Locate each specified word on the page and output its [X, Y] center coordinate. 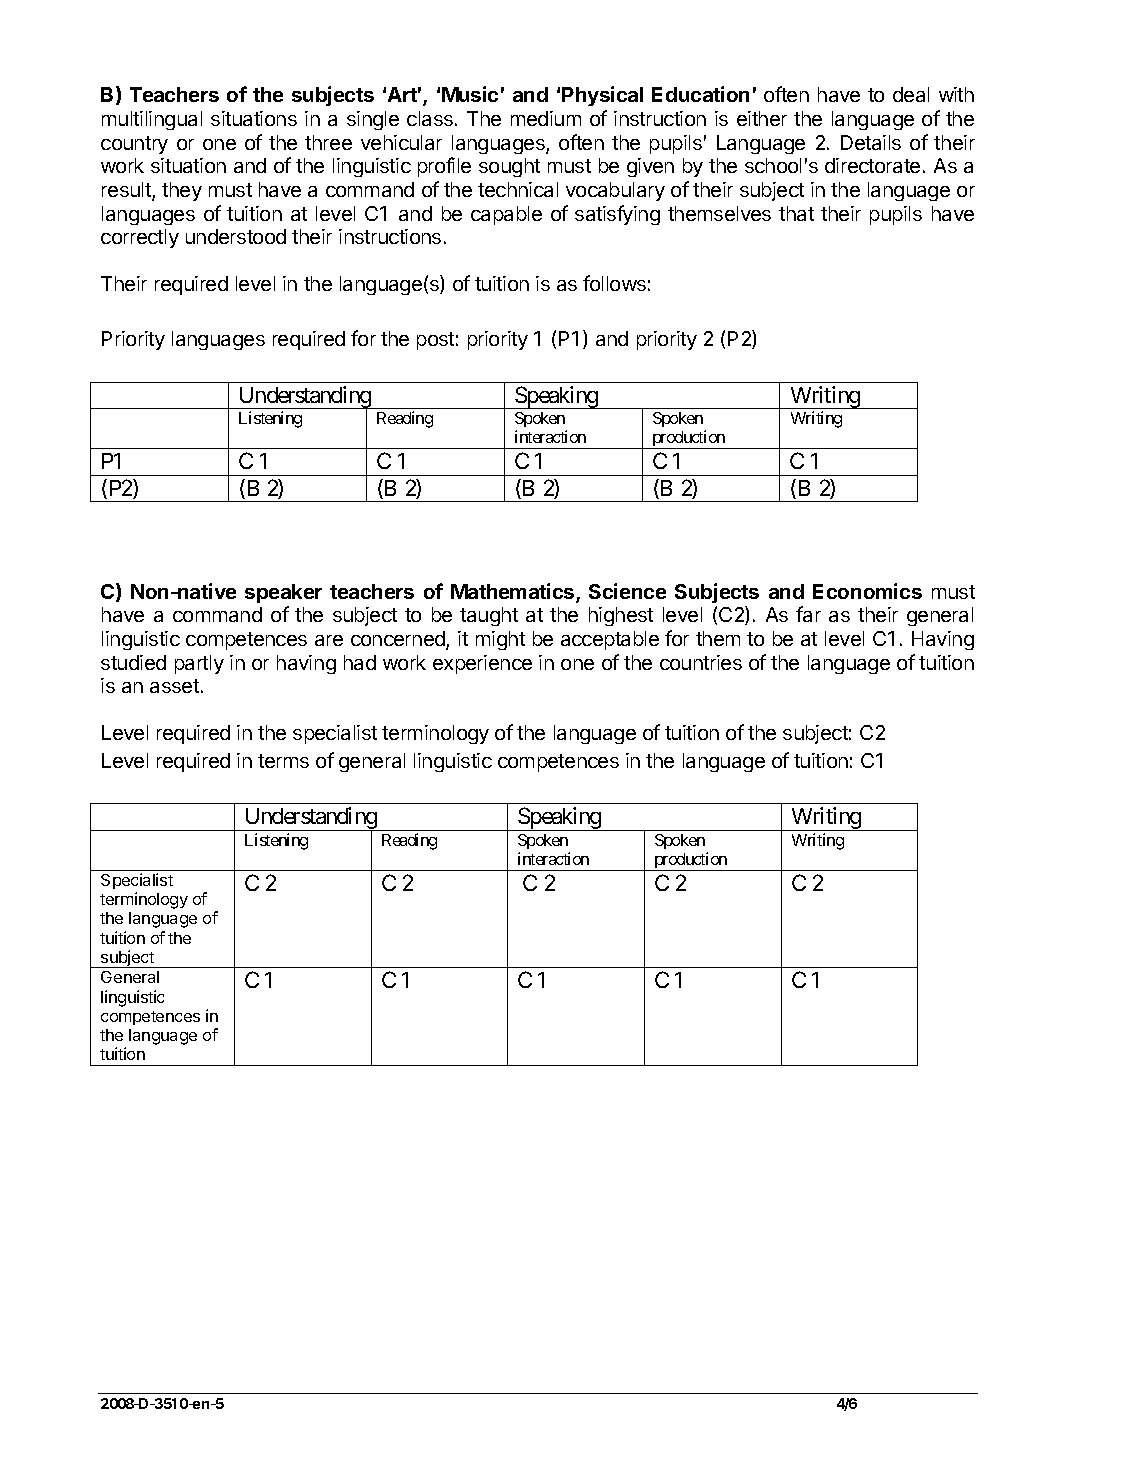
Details [871, 142]
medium [546, 118]
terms [283, 761]
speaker [283, 593]
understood [236, 236]
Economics [867, 591]
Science [627, 591]
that [796, 213]
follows [614, 283]
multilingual [152, 120]
